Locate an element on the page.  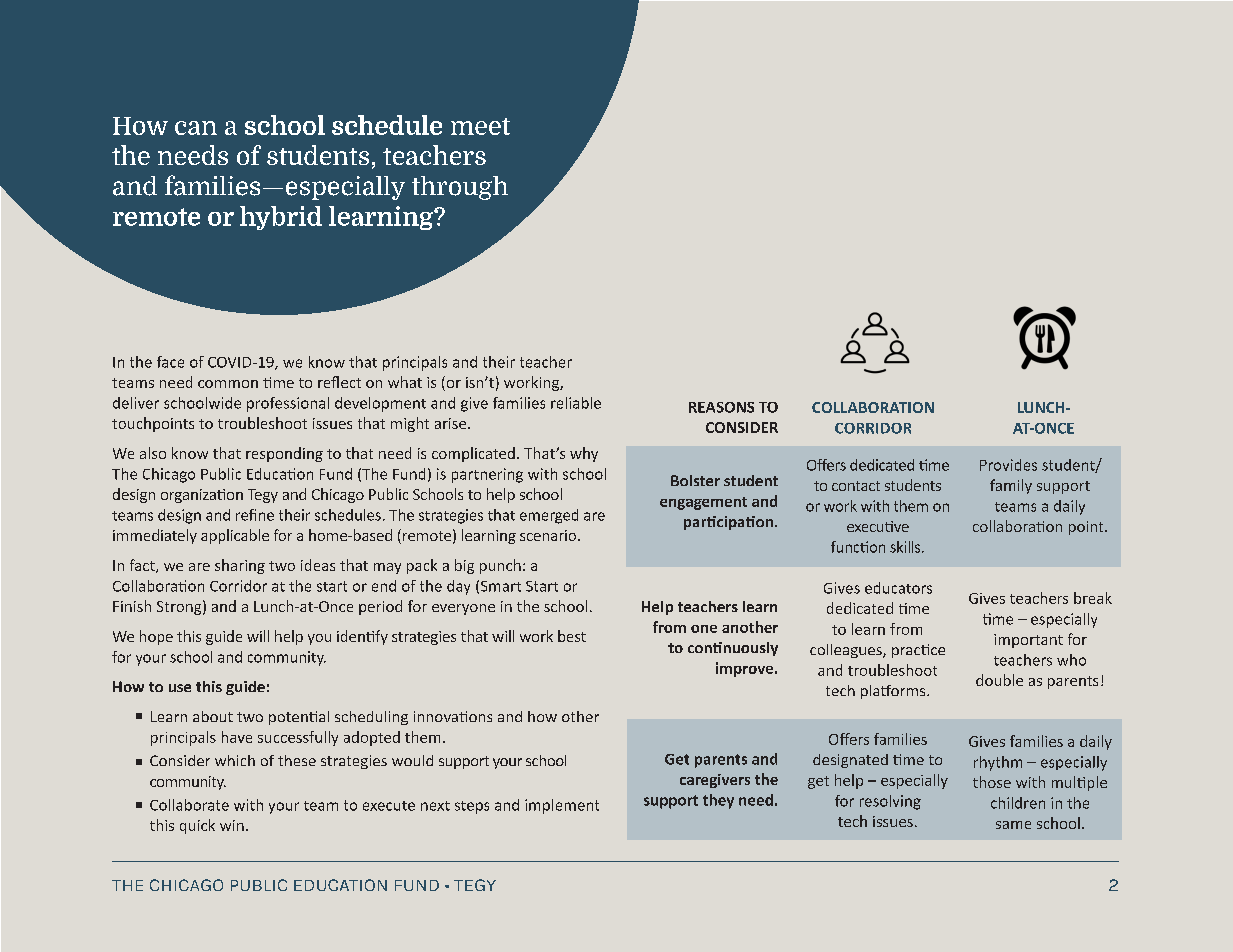
win is located at coordinates (232, 825).
